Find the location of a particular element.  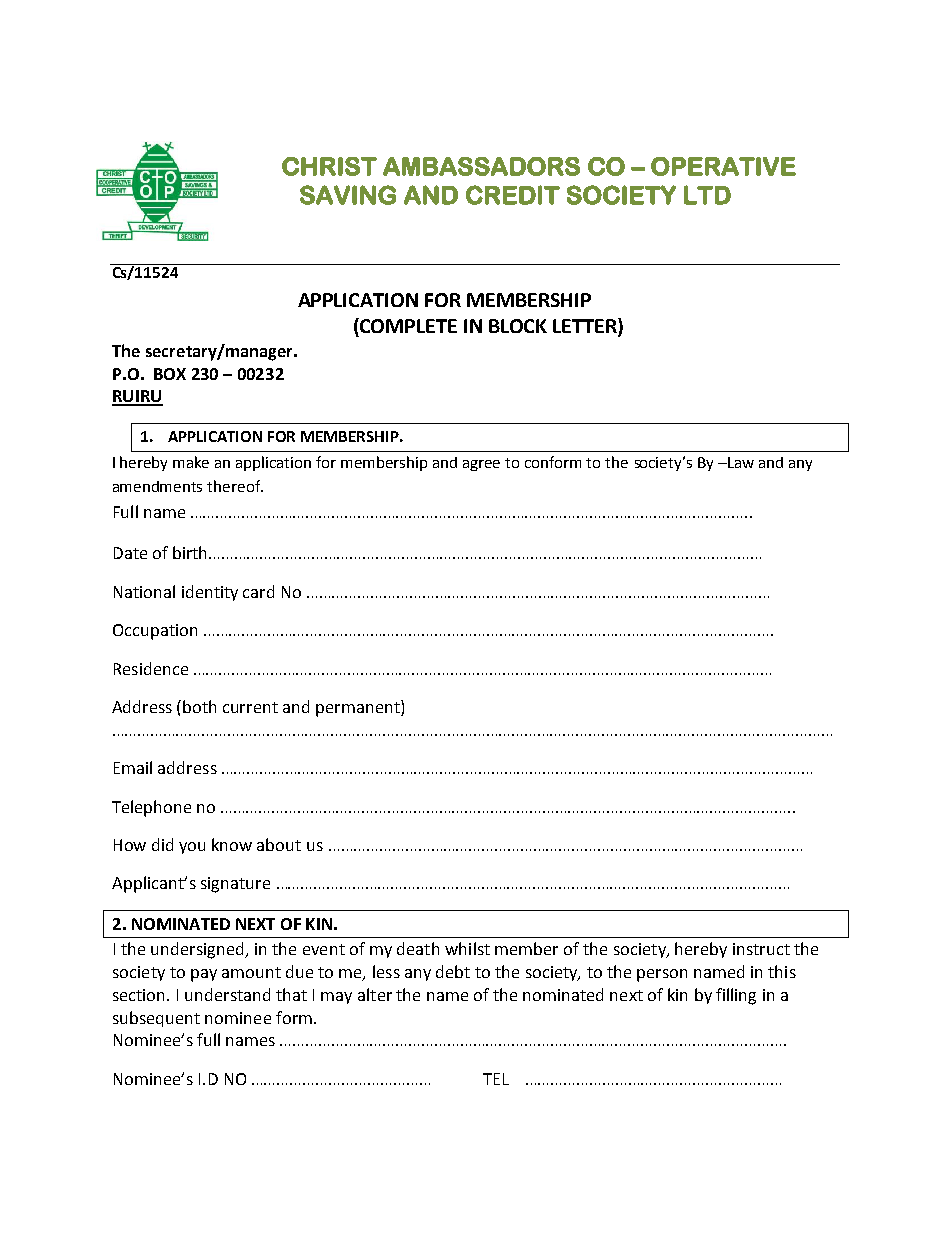

filling is located at coordinates (736, 996).
